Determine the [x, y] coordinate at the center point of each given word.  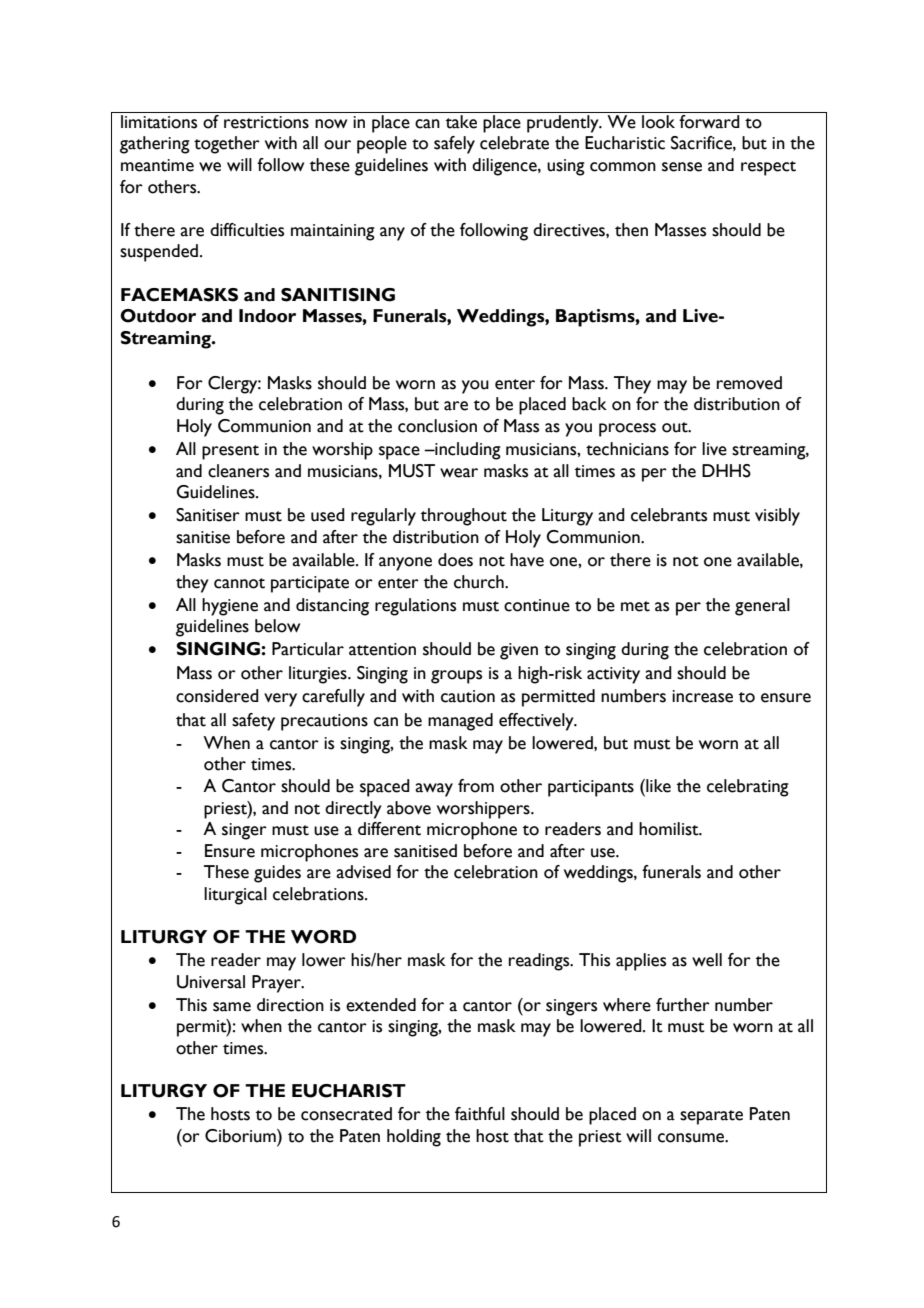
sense [682, 167]
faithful [480, 1114]
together [227, 145]
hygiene [230, 607]
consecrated [346, 1114]
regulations [415, 607]
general [762, 607]
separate [711, 1117]
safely [454, 145]
